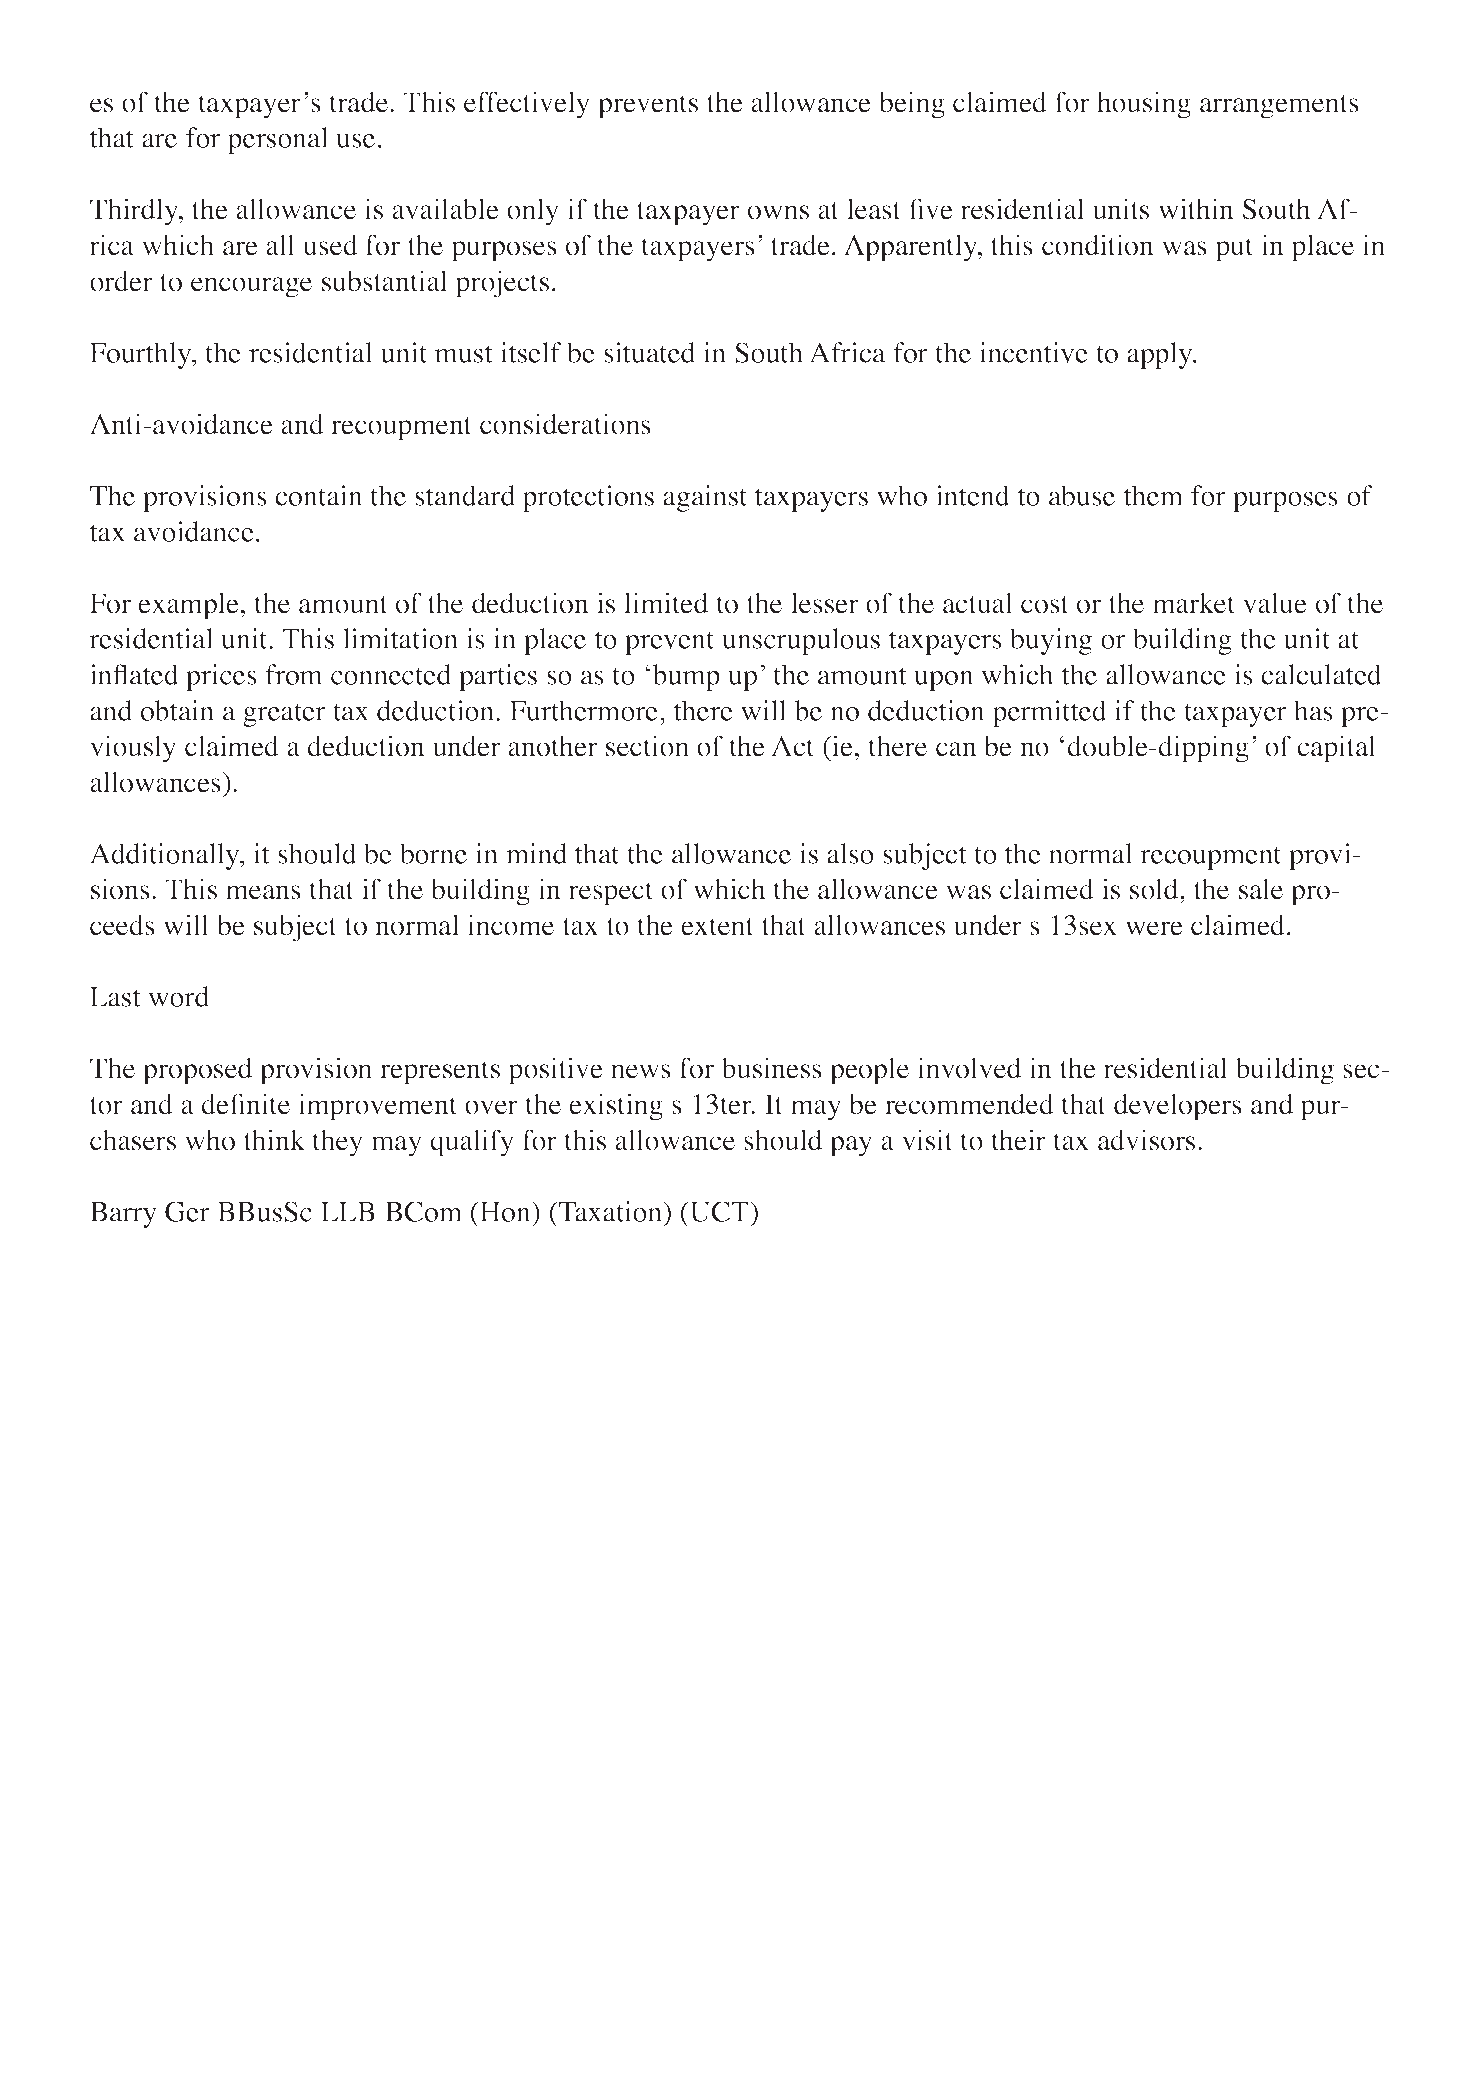 This image has height=2093, width=1480. I want to click on were, so click(1154, 928).
